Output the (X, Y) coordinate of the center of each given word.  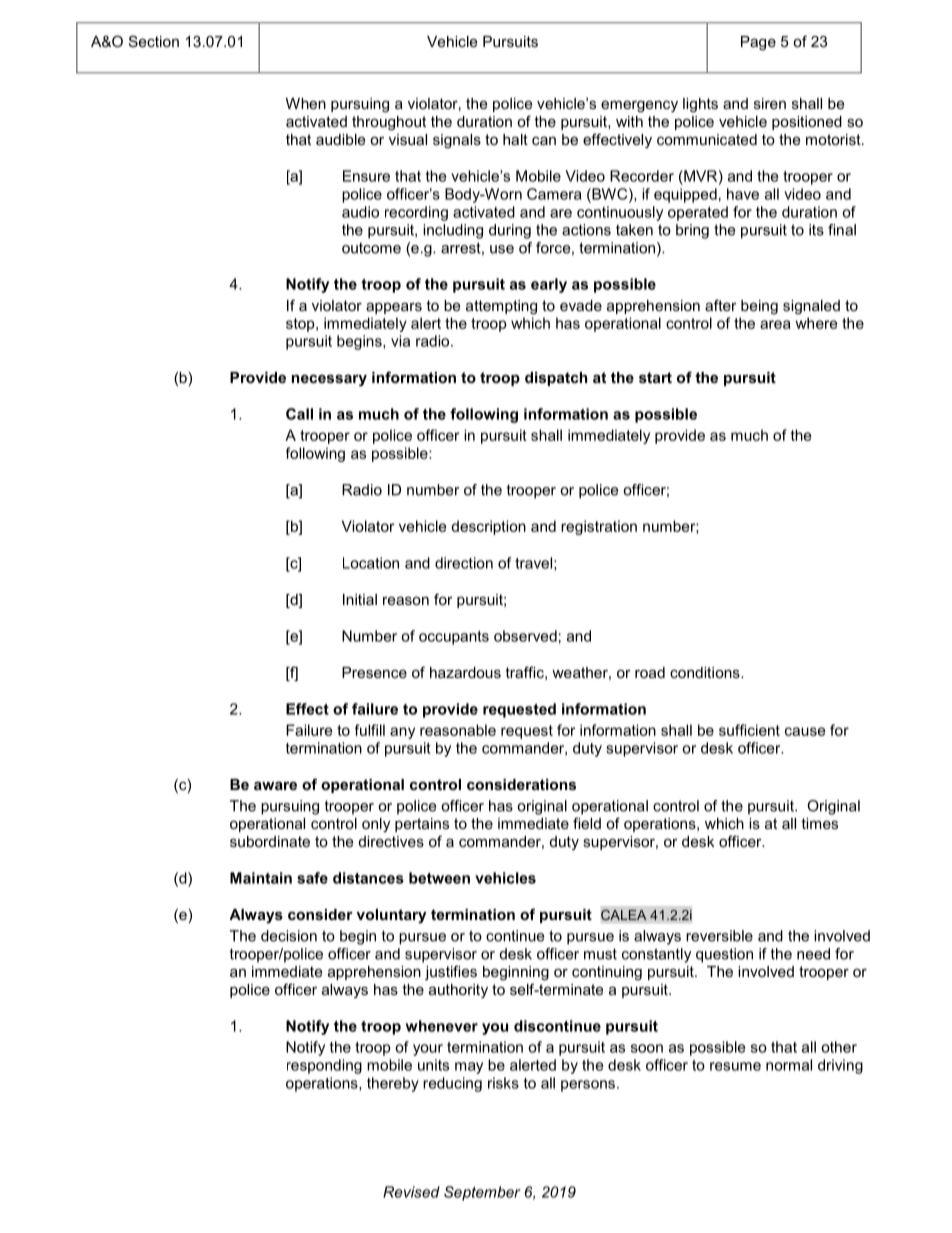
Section (154, 41)
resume (735, 1066)
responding (324, 1066)
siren (770, 103)
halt (515, 139)
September (482, 1193)
